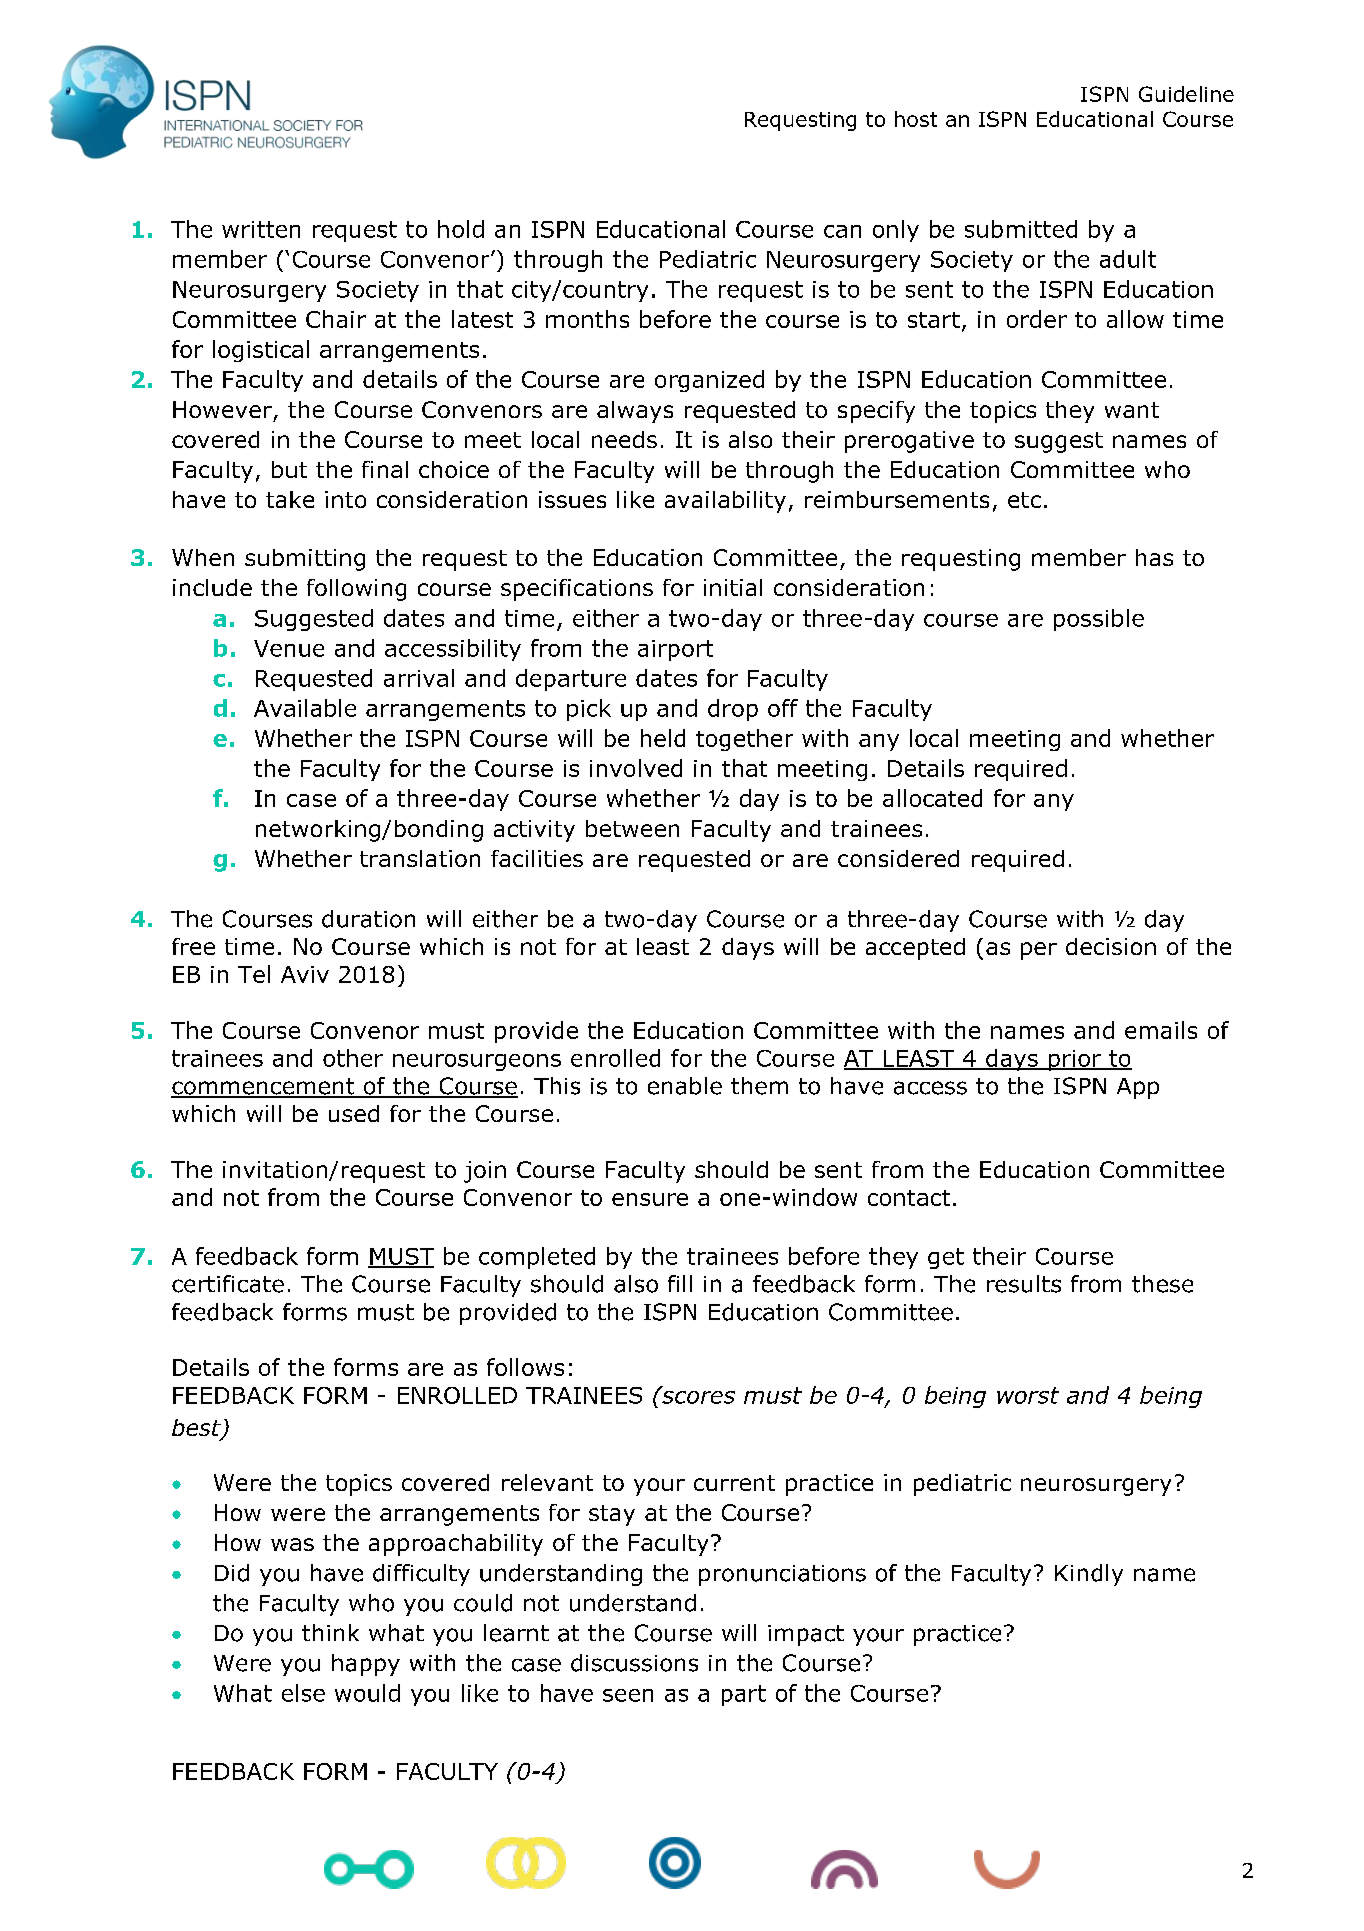 The height and width of the document is (1931, 1364). Describe the element at coordinates (842, 231) in the document. I see `can` at that location.
